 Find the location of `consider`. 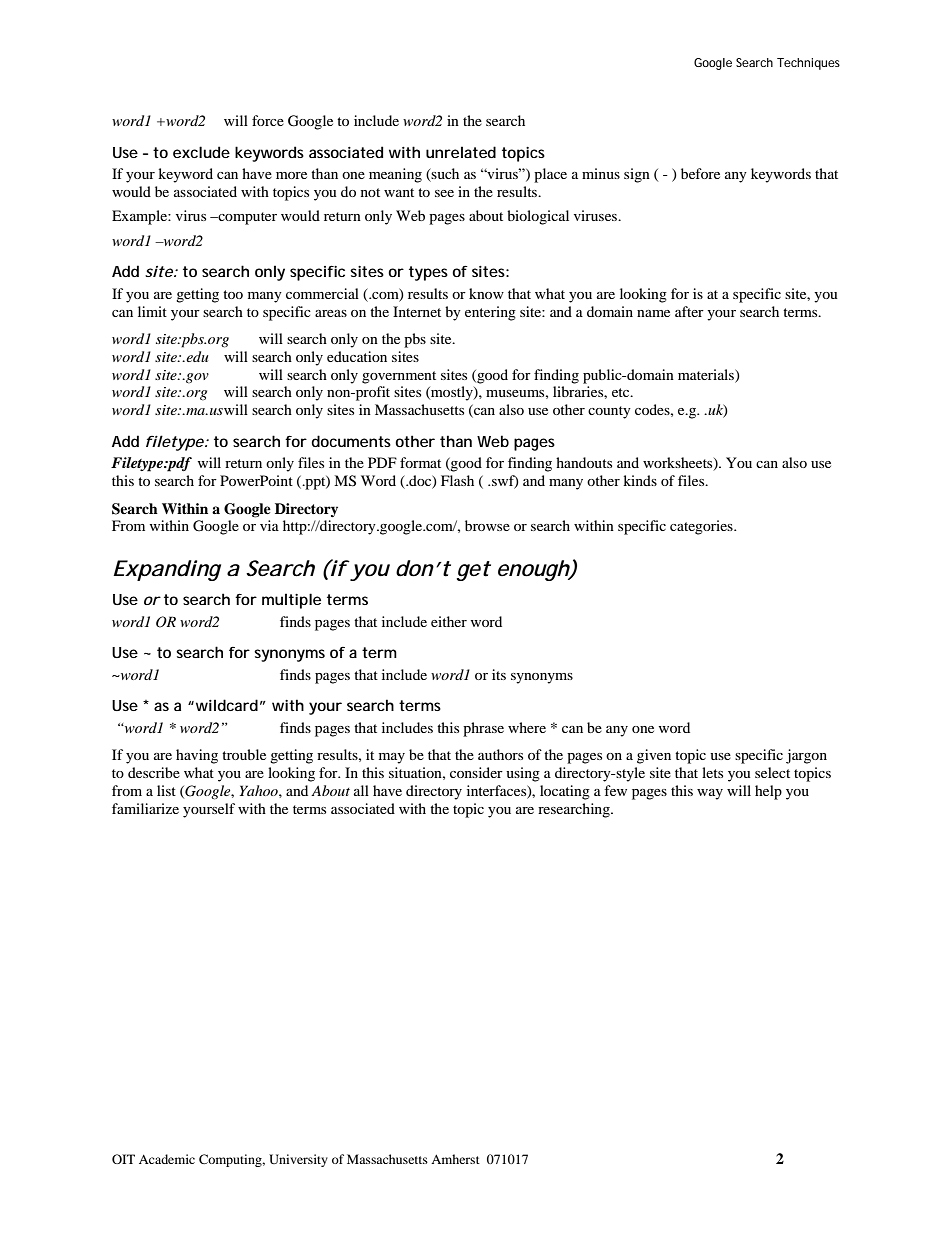

consider is located at coordinates (476, 772).
